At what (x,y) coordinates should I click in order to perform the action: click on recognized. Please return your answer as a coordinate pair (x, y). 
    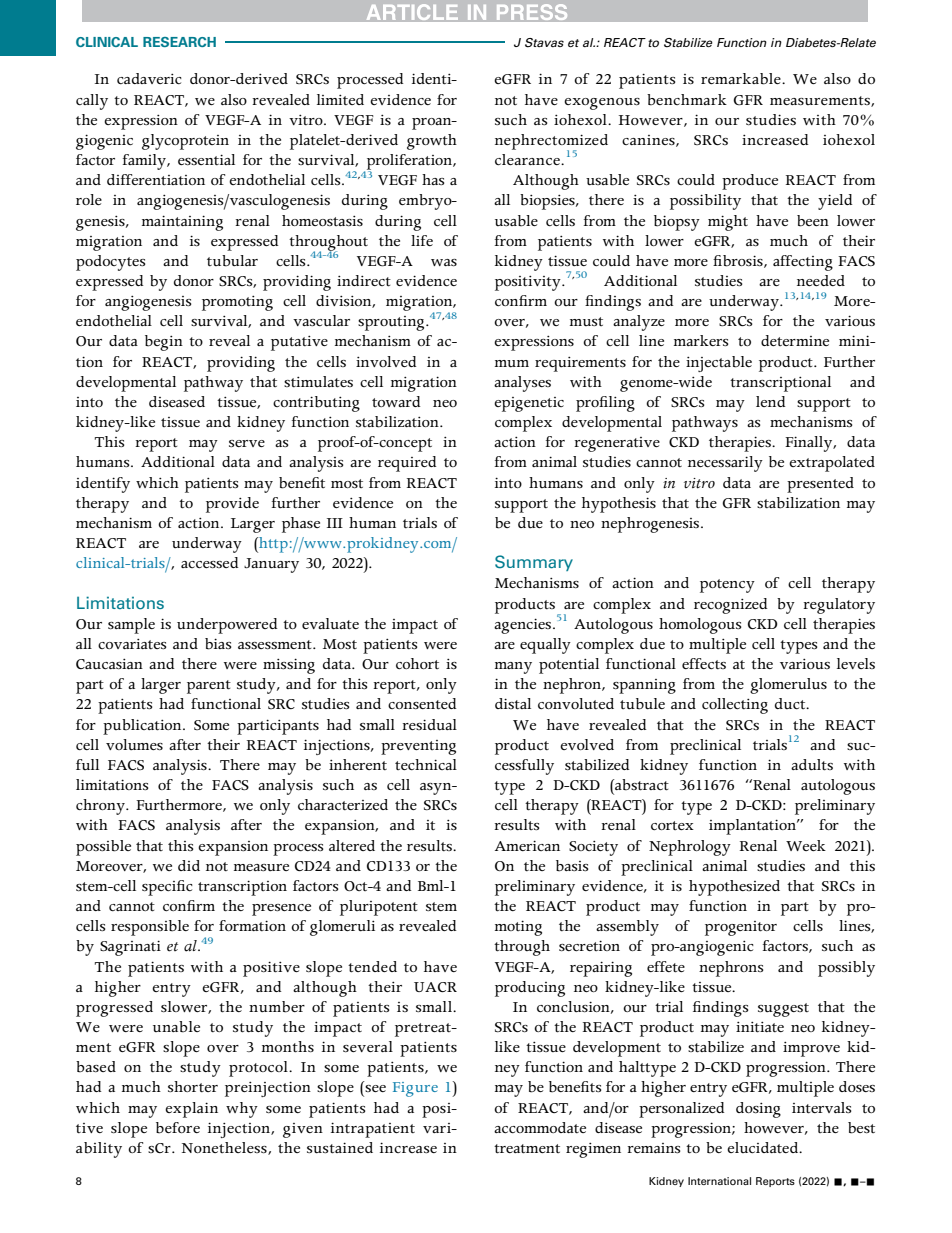
    Looking at the image, I should click on (731, 606).
